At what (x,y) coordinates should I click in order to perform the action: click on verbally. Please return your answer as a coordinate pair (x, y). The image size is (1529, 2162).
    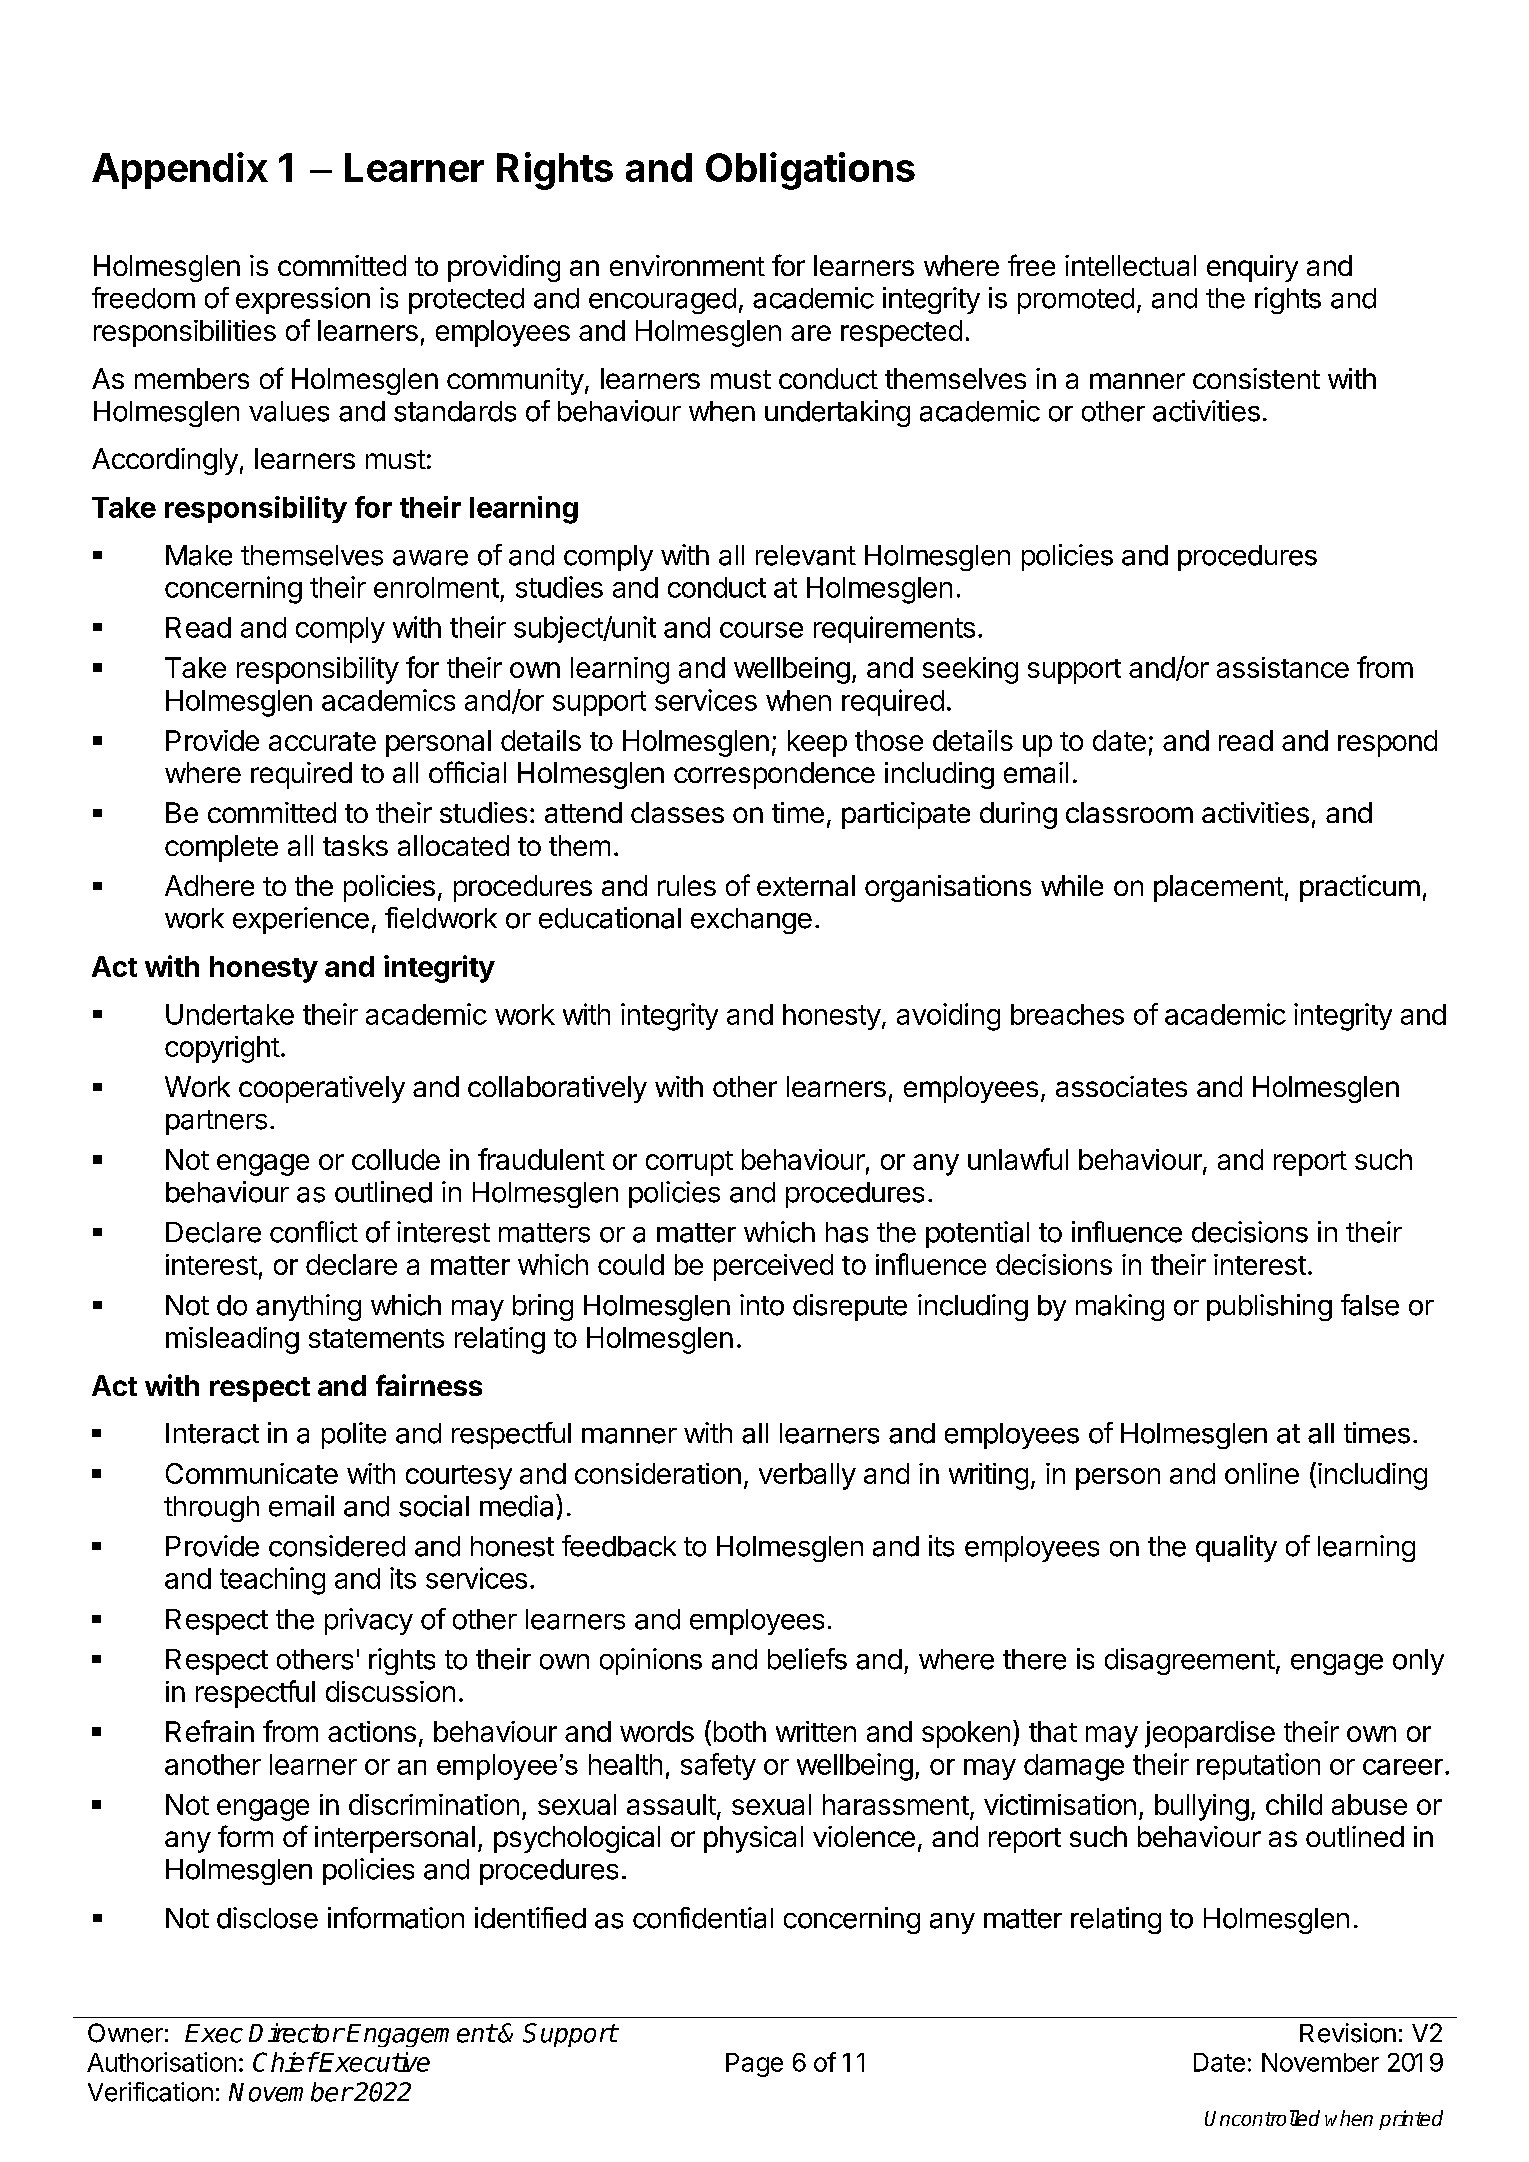
    Looking at the image, I should click on (807, 1476).
